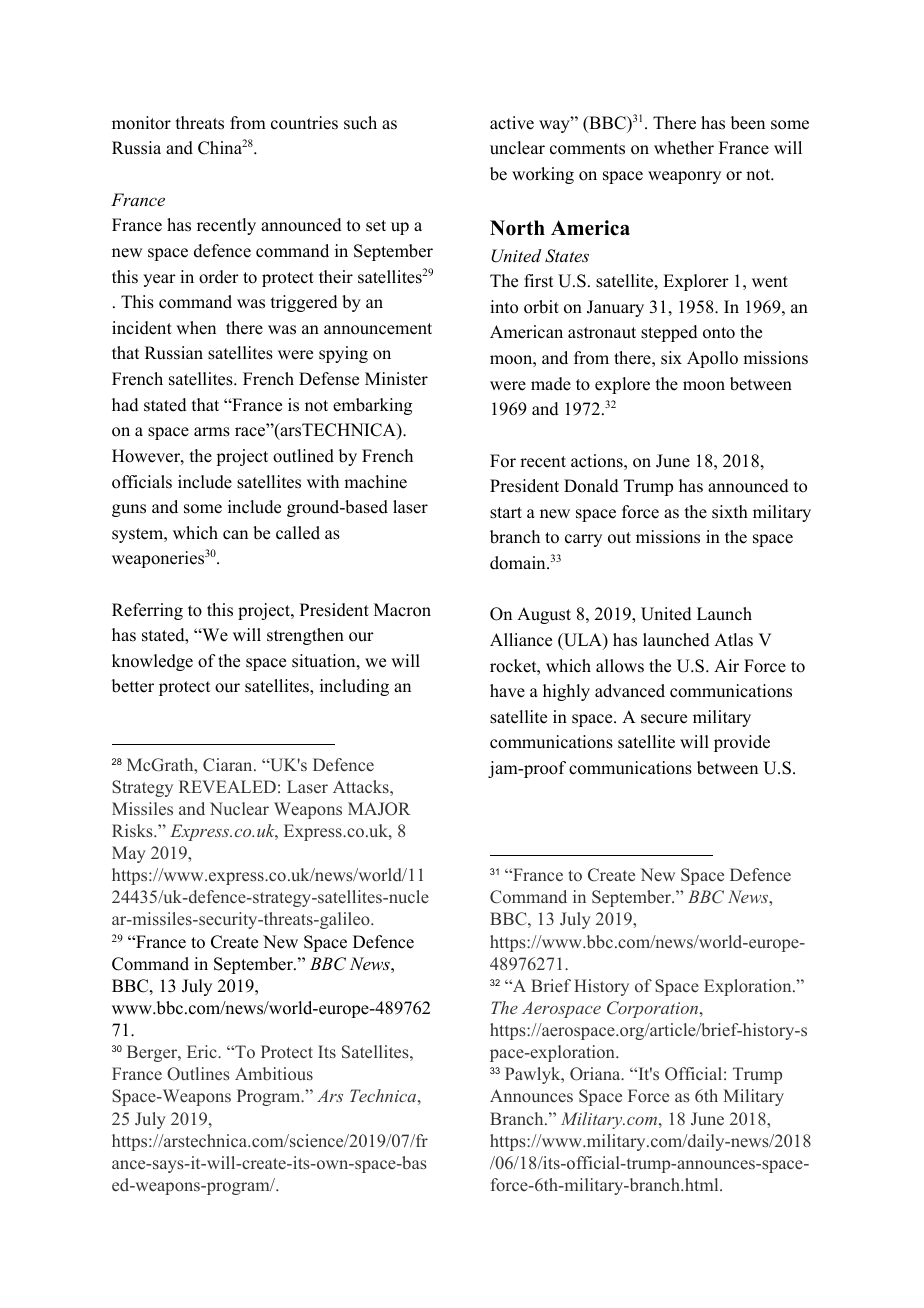 The image size is (924, 1308). I want to click on Outlines, so click(198, 1074).
